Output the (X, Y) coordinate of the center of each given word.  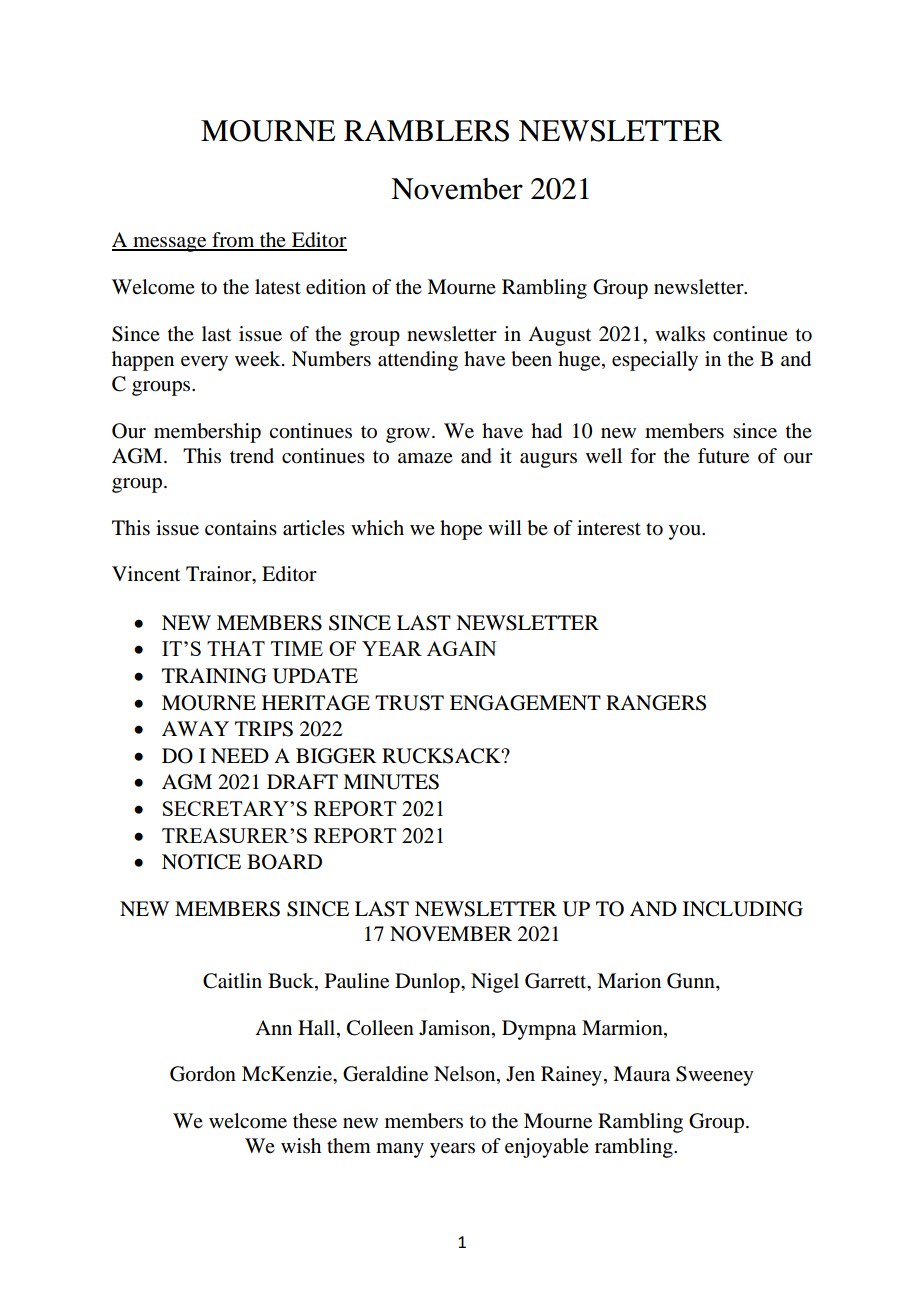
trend (252, 456)
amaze (425, 458)
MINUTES (391, 782)
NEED (240, 755)
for (643, 456)
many (400, 1150)
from (233, 241)
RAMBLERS (426, 131)
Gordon (203, 1074)
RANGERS (656, 703)
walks (680, 334)
